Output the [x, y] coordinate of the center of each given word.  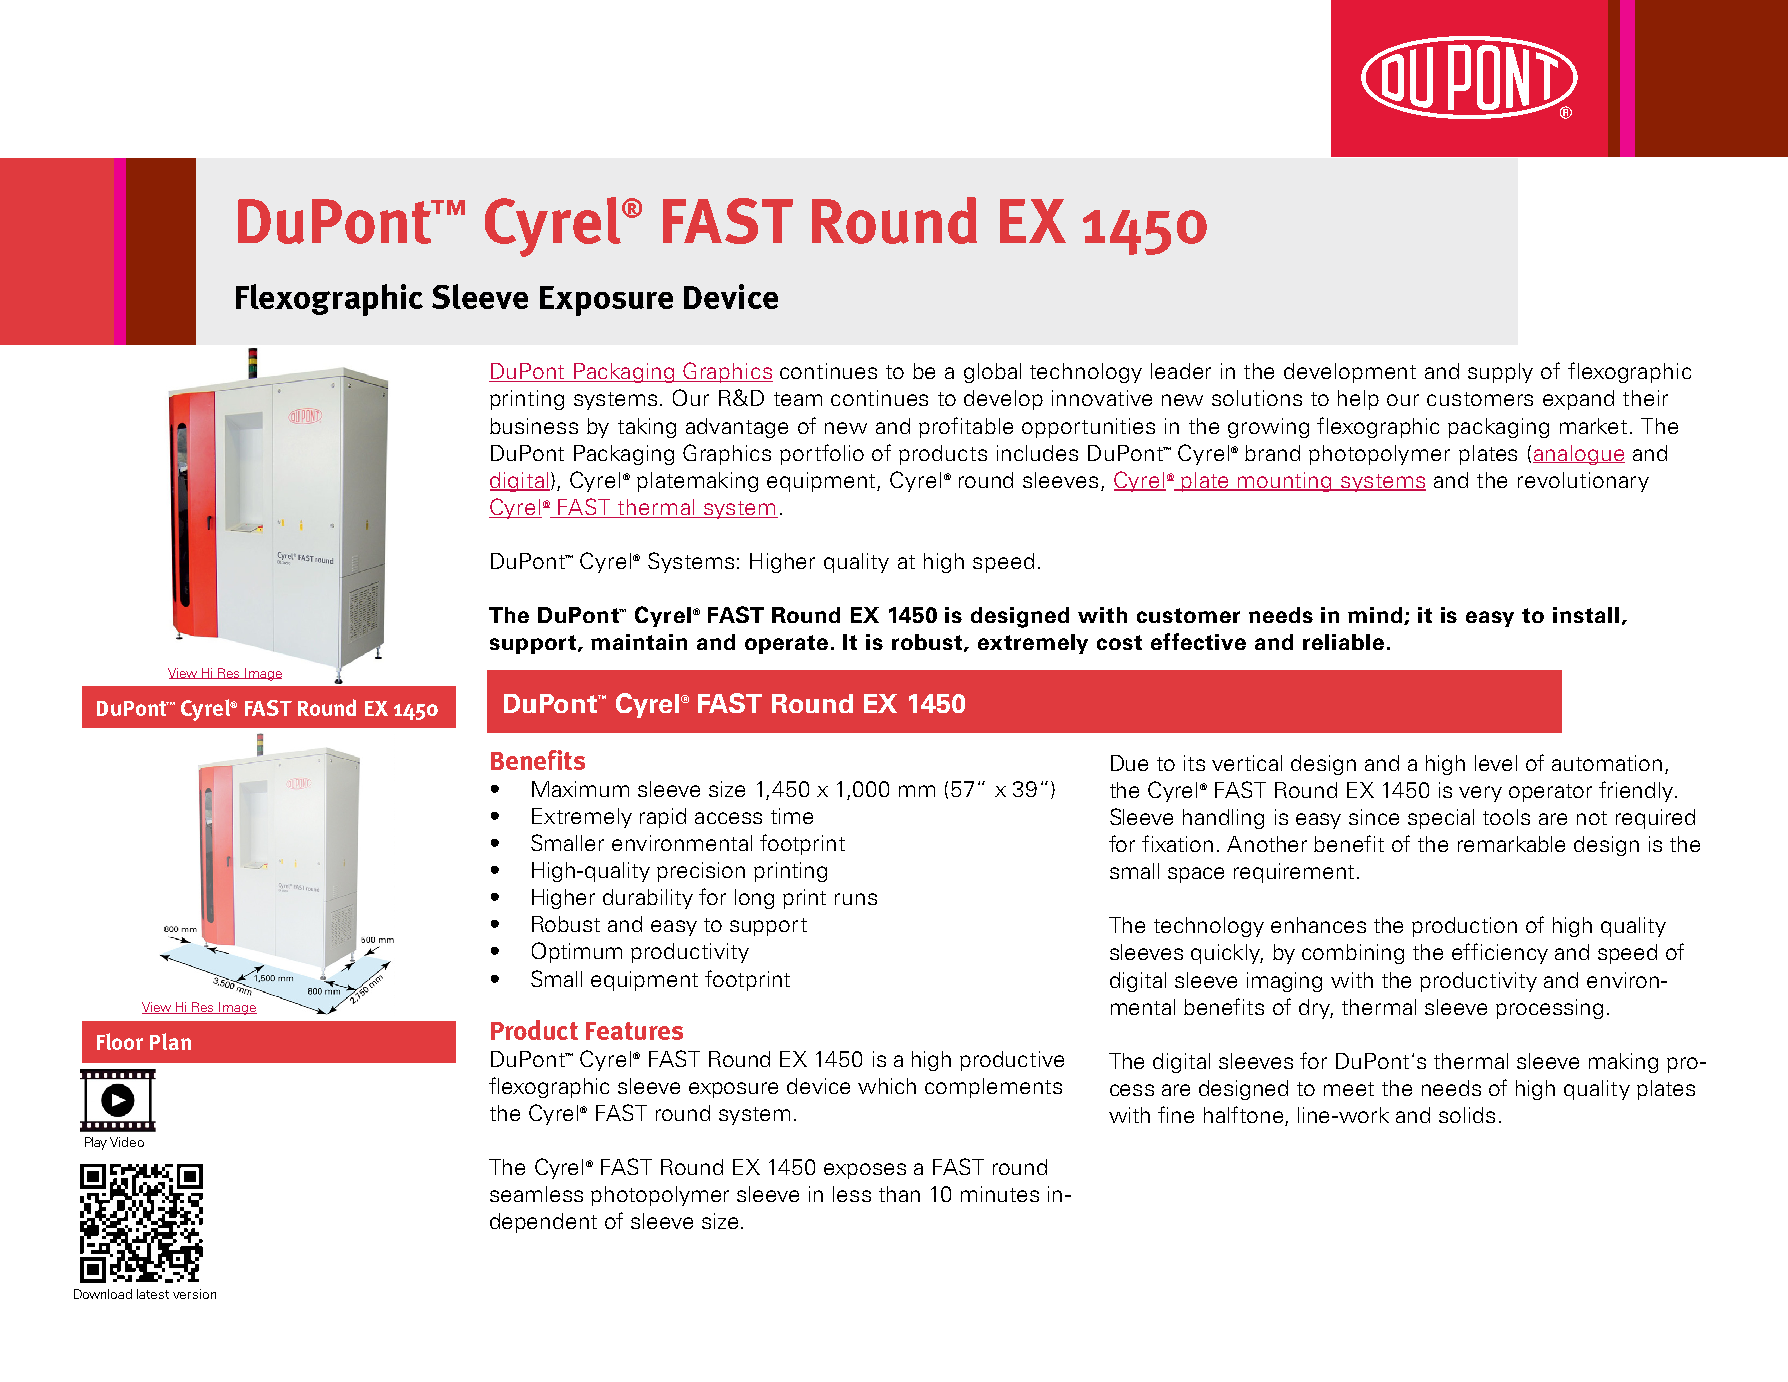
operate [788, 644]
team [798, 399]
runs [856, 899]
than [899, 1194]
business [534, 426]
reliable [1343, 642]
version [194, 1294]
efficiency [1500, 953]
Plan [170, 1041]
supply [1500, 373]
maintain [639, 642]
